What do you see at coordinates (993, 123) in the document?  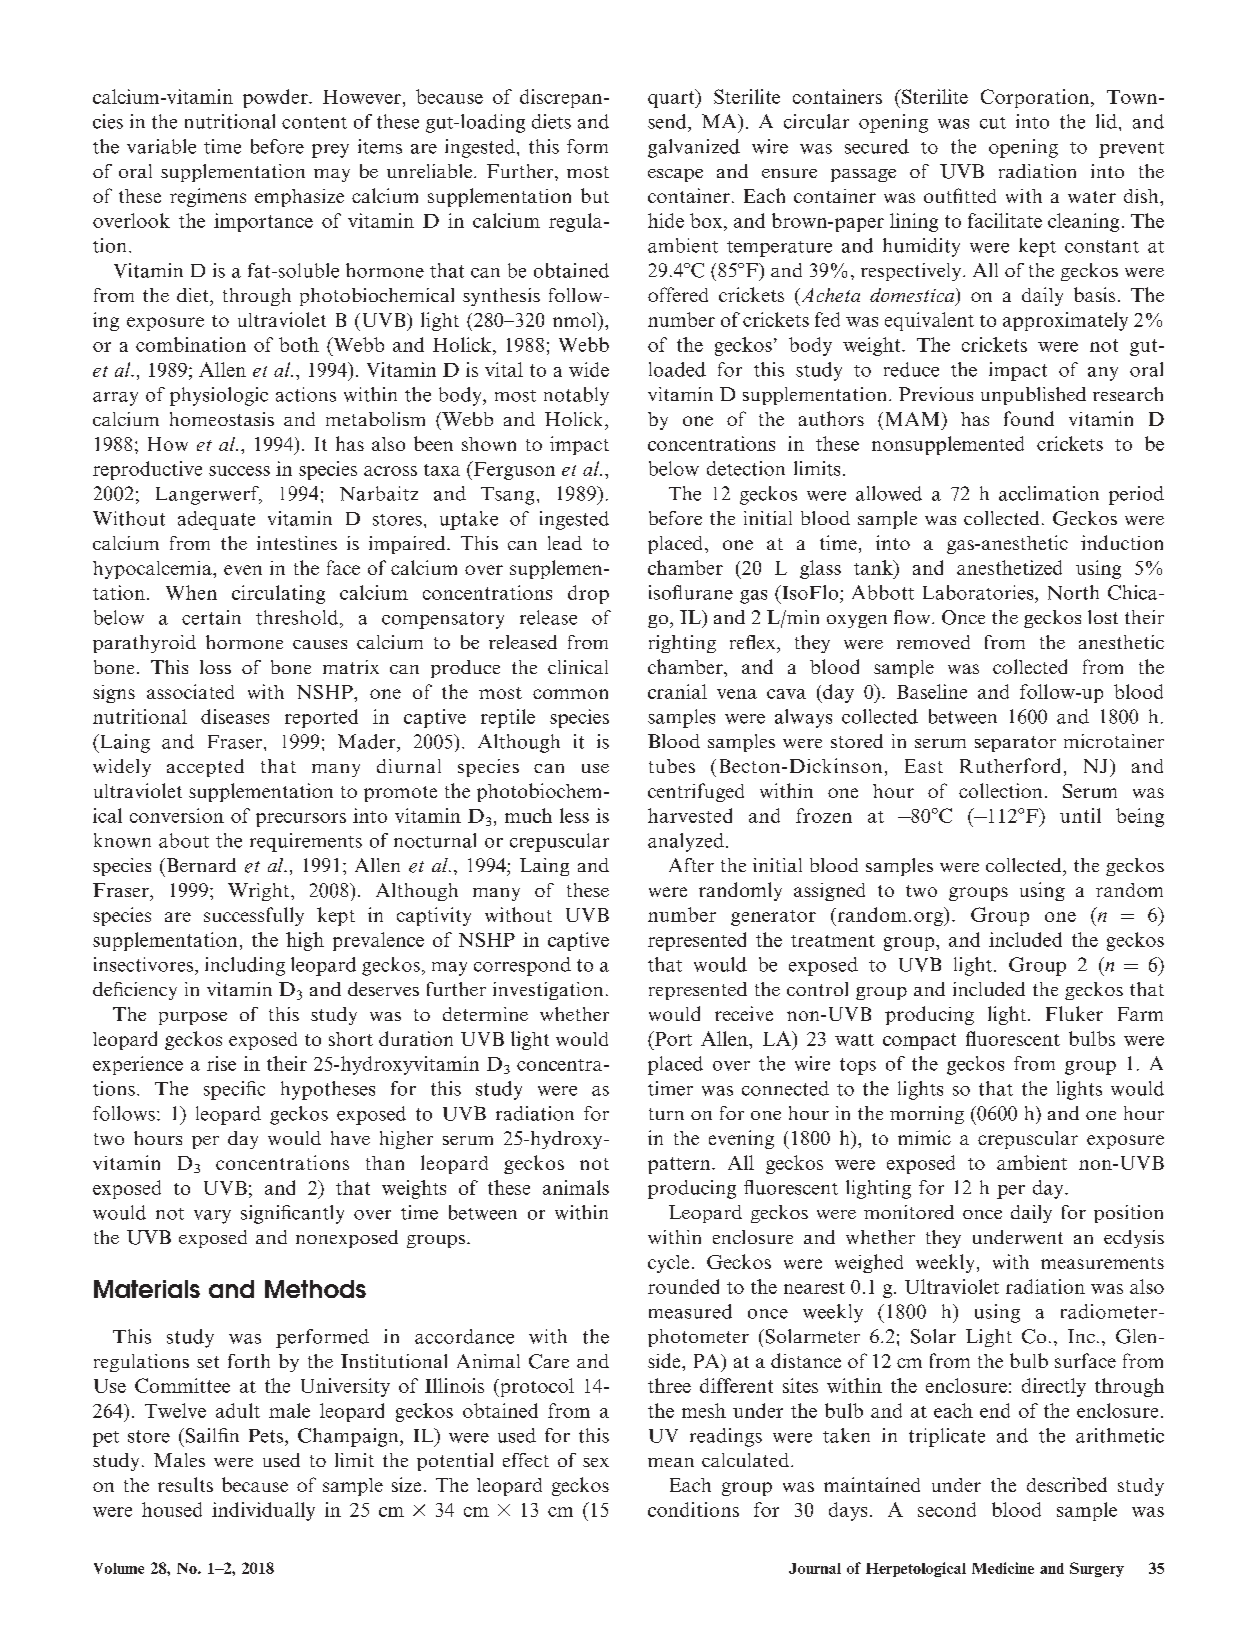 I see `cut` at bounding box center [993, 123].
